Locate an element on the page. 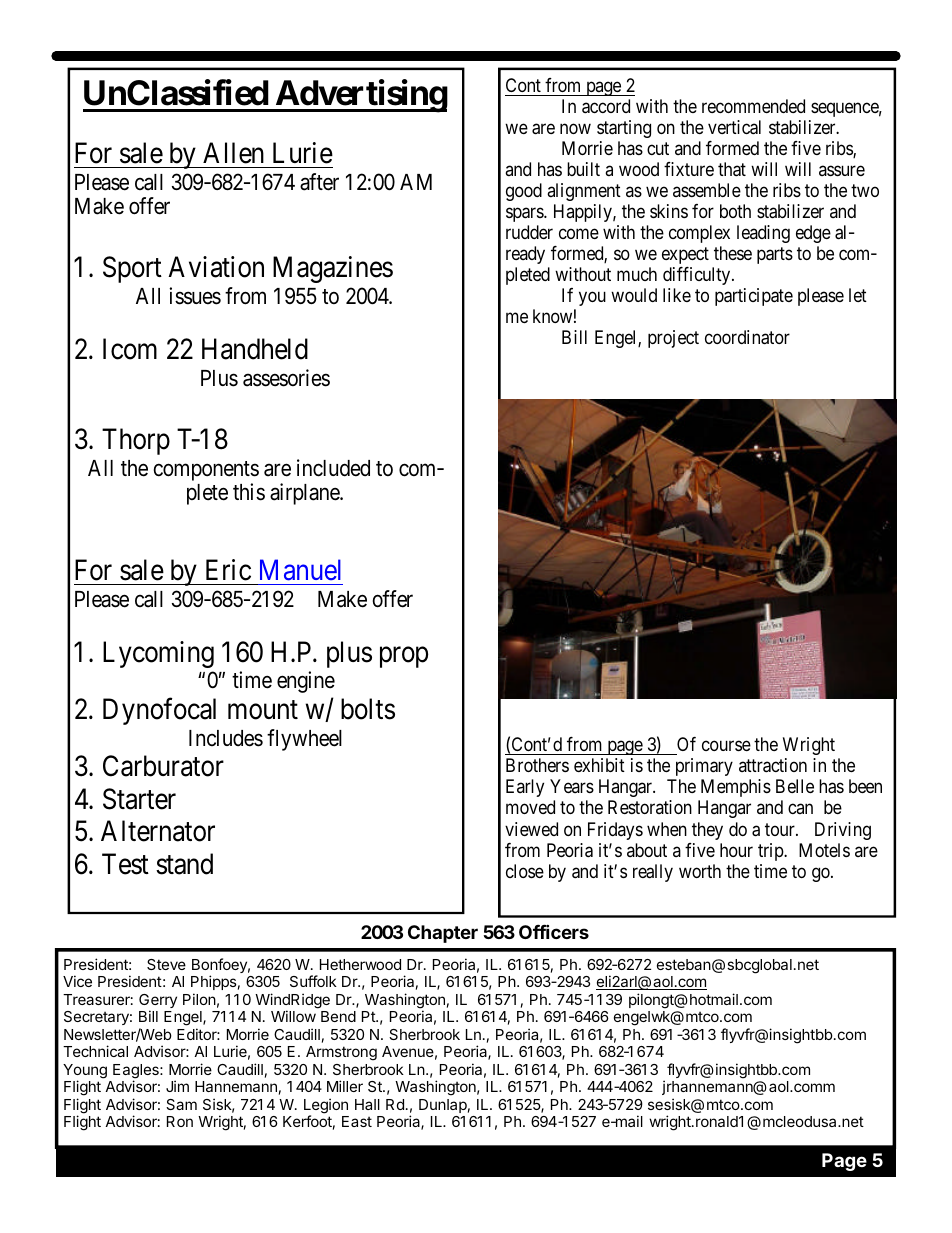 The height and width of the document is (1233, 952). Hall is located at coordinates (367, 1104).
